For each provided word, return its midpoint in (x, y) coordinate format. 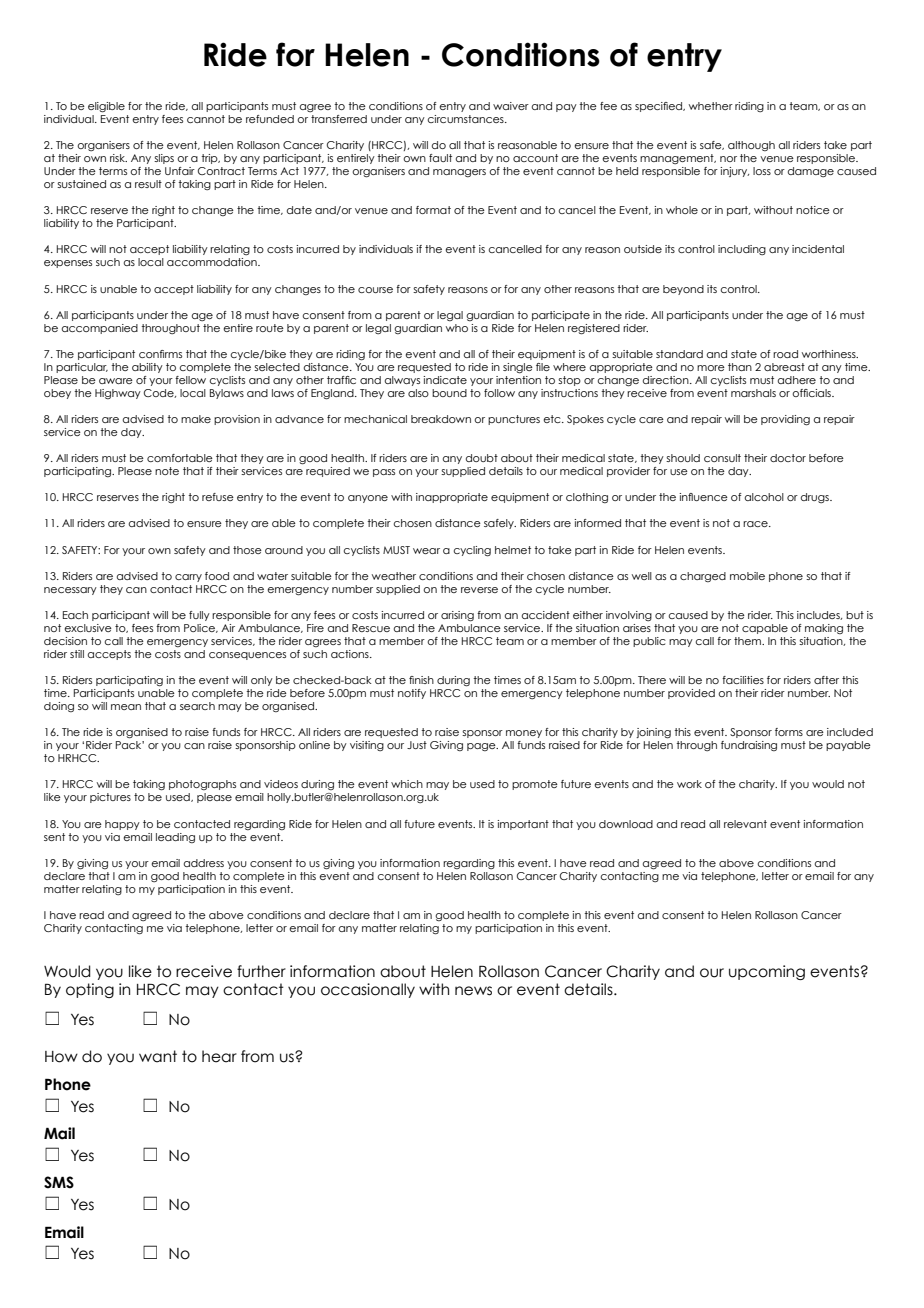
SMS (59, 1182)
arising (457, 616)
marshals (753, 393)
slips (164, 159)
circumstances (467, 119)
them (748, 641)
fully (199, 616)
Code (160, 393)
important (523, 825)
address (204, 863)
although (751, 146)
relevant (745, 824)
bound (449, 393)
